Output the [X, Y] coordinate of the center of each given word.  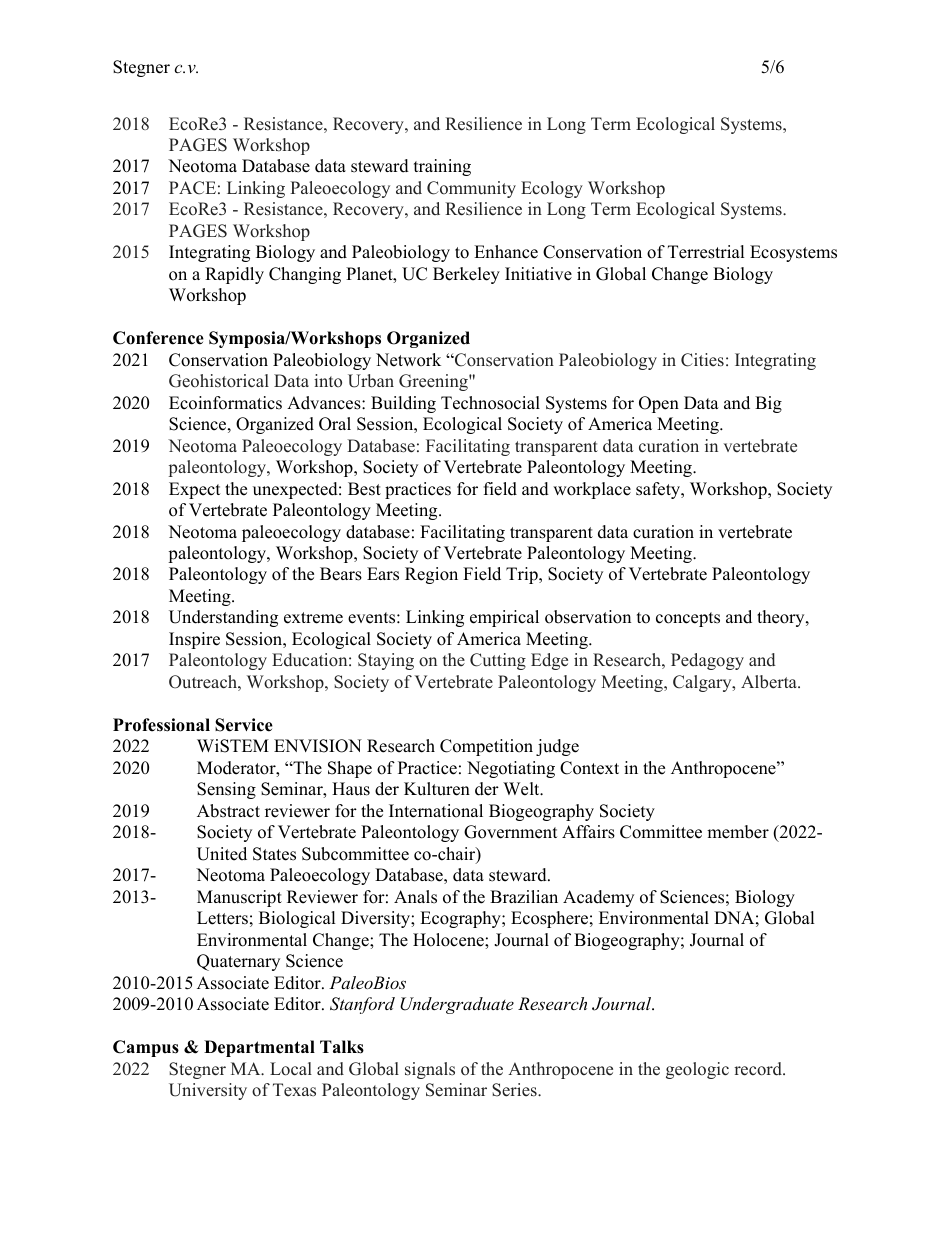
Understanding [223, 618]
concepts [688, 619]
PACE [192, 188]
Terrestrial [706, 252]
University [208, 1091]
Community [471, 189]
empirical [504, 618]
